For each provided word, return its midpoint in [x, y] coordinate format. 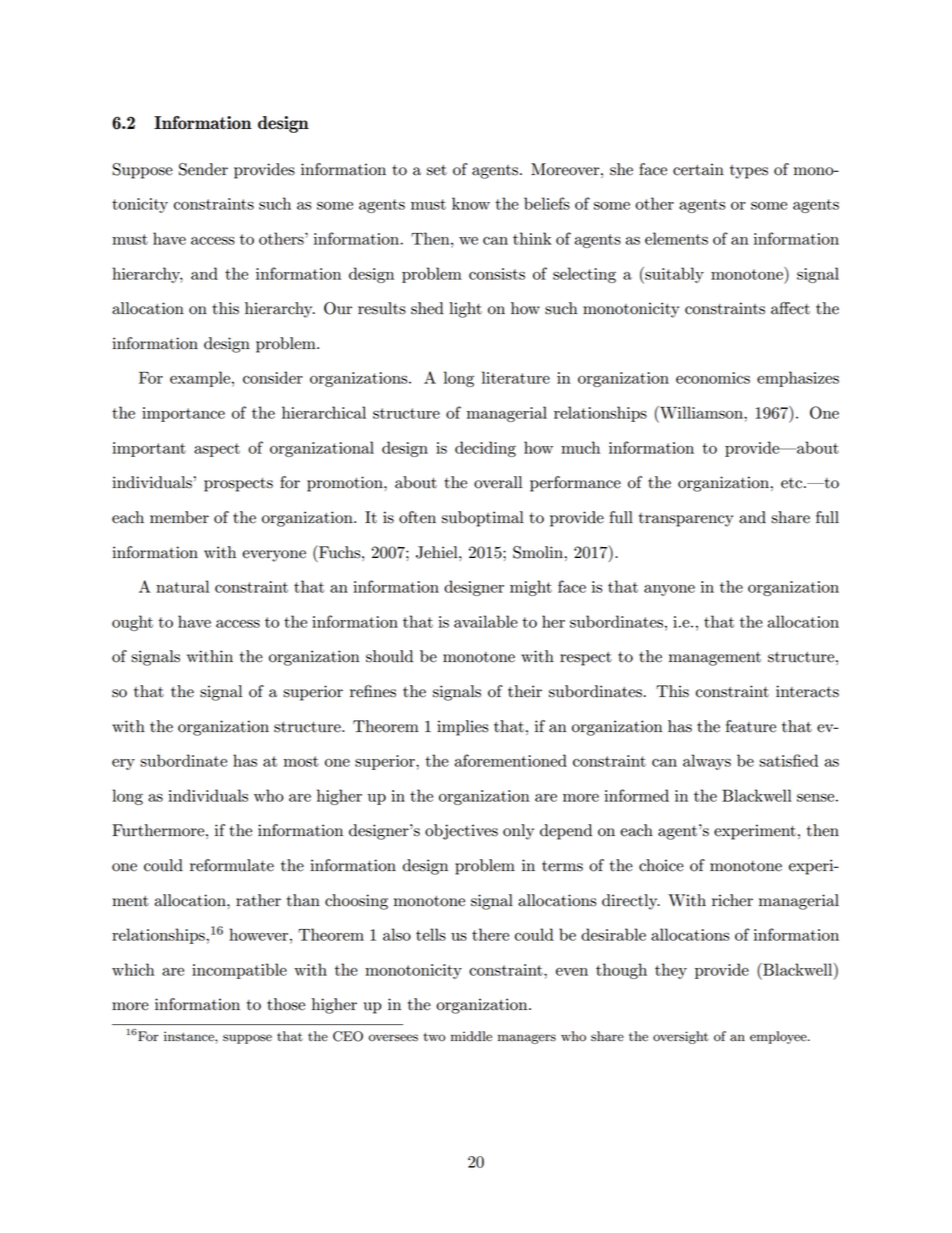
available [486, 621]
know [471, 203]
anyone [669, 590]
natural [182, 586]
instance [190, 1036]
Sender [203, 169]
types [749, 172]
